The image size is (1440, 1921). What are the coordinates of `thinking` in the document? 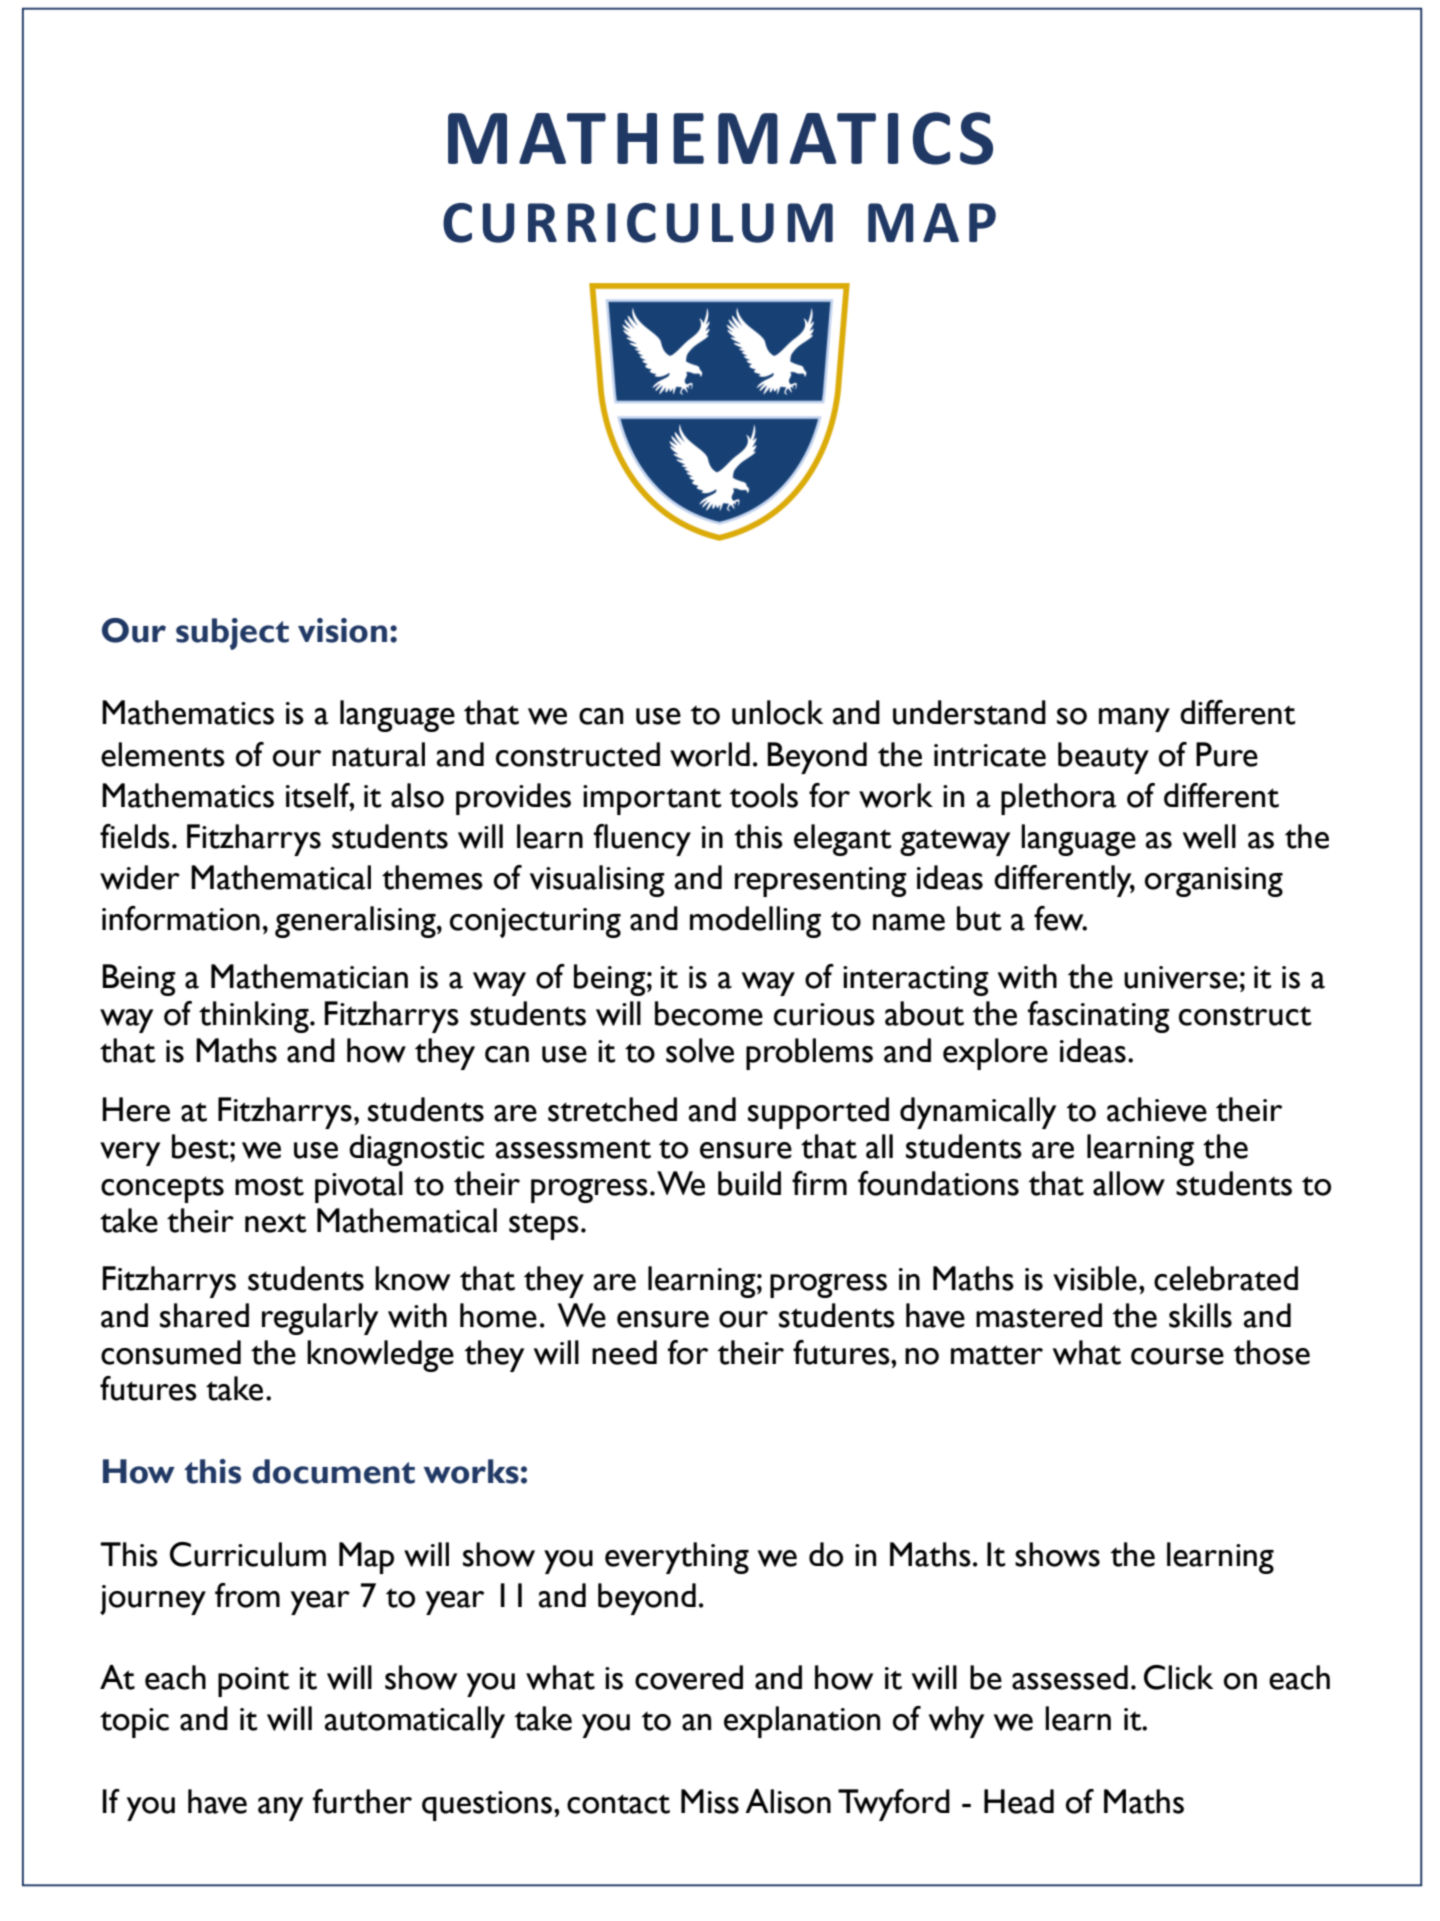 It's located at (255, 1017).
